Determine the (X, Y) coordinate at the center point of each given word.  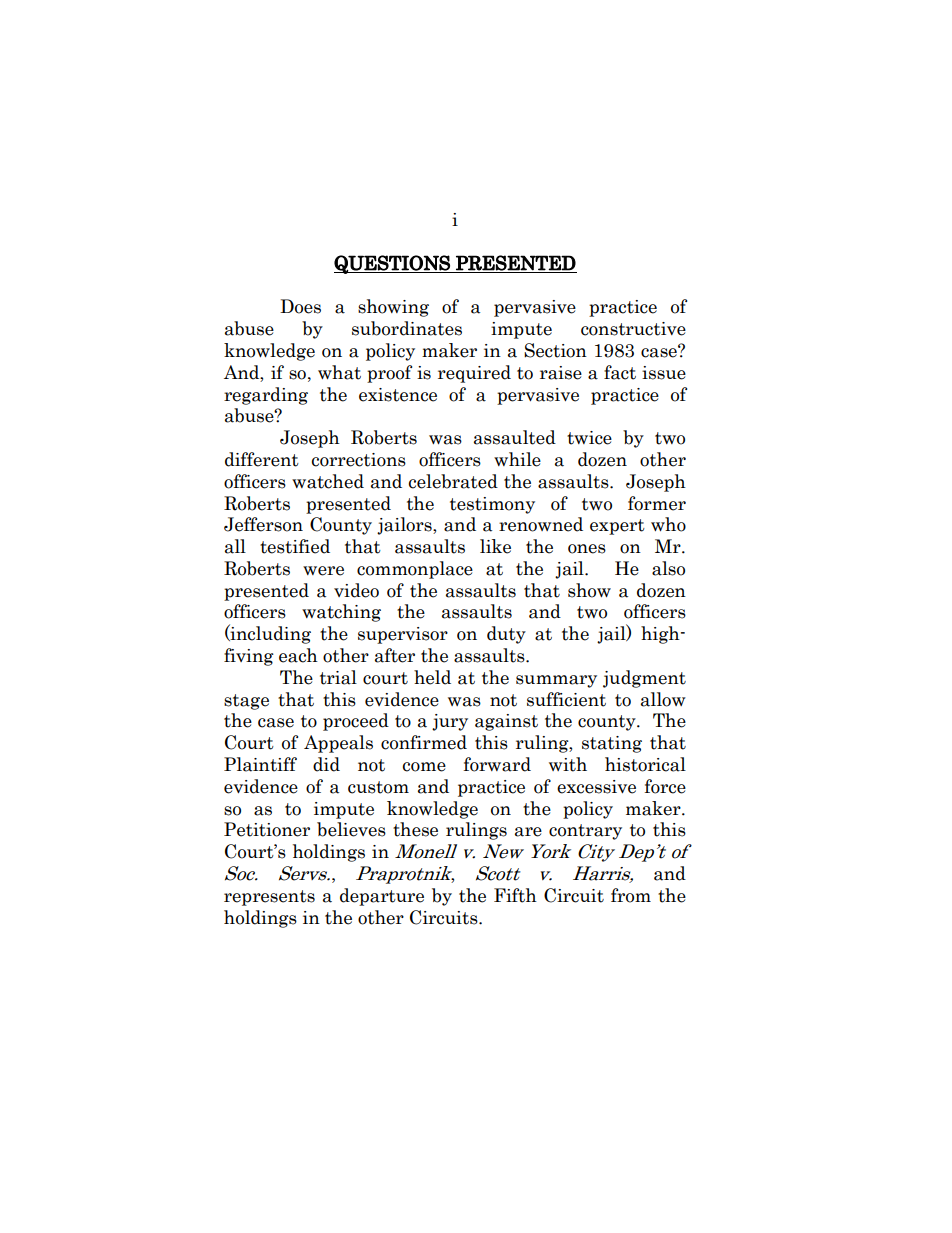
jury (450, 722)
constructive (633, 329)
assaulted (515, 437)
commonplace (415, 570)
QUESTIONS (393, 264)
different (262, 459)
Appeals (338, 744)
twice (589, 438)
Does (300, 306)
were (323, 571)
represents (269, 898)
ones (587, 549)
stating (612, 744)
